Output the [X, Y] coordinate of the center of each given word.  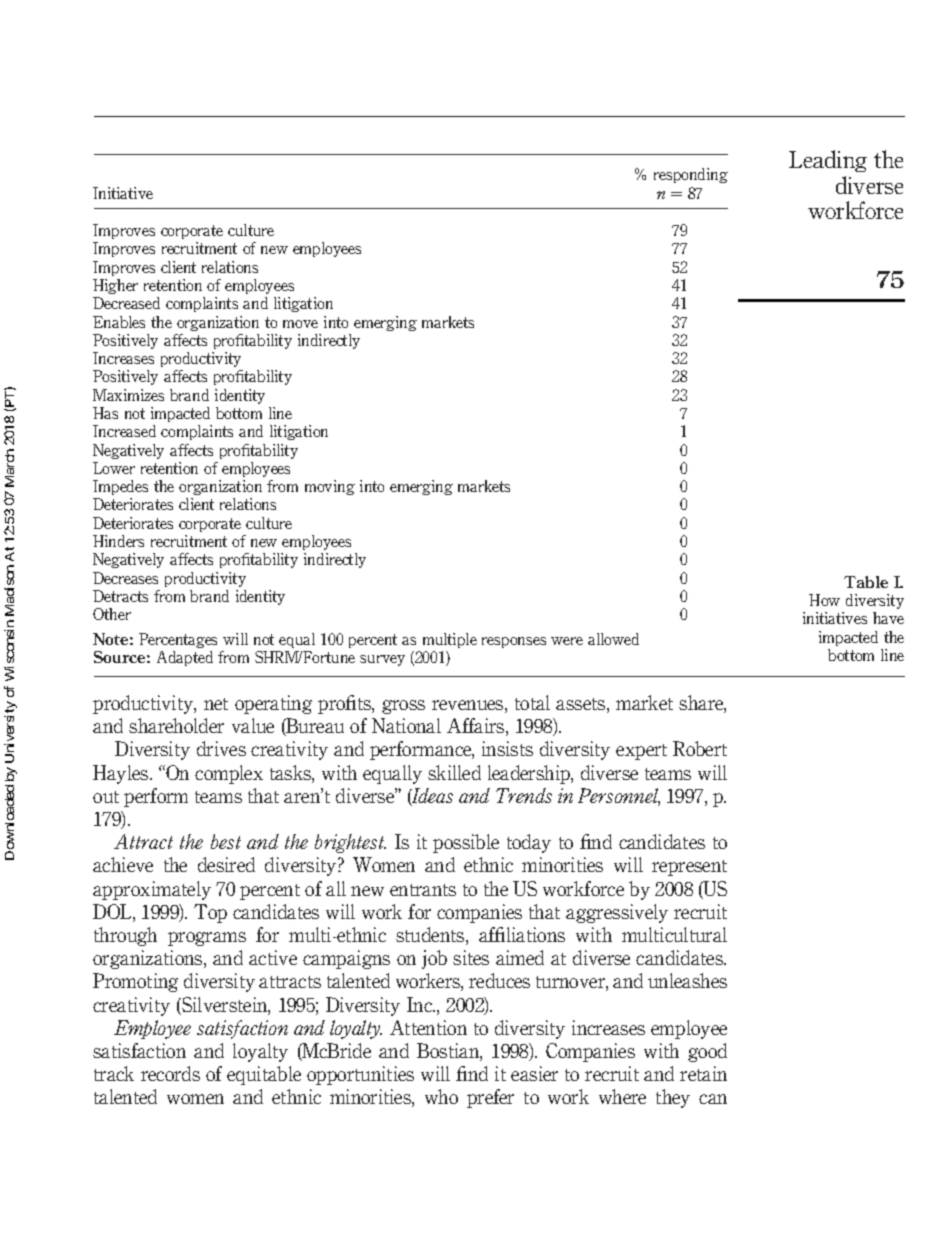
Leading [828, 161]
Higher [115, 286]
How [824, 600]
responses [514, 642]
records [170, 1073]
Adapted [185, 658]
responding [691, 175]
